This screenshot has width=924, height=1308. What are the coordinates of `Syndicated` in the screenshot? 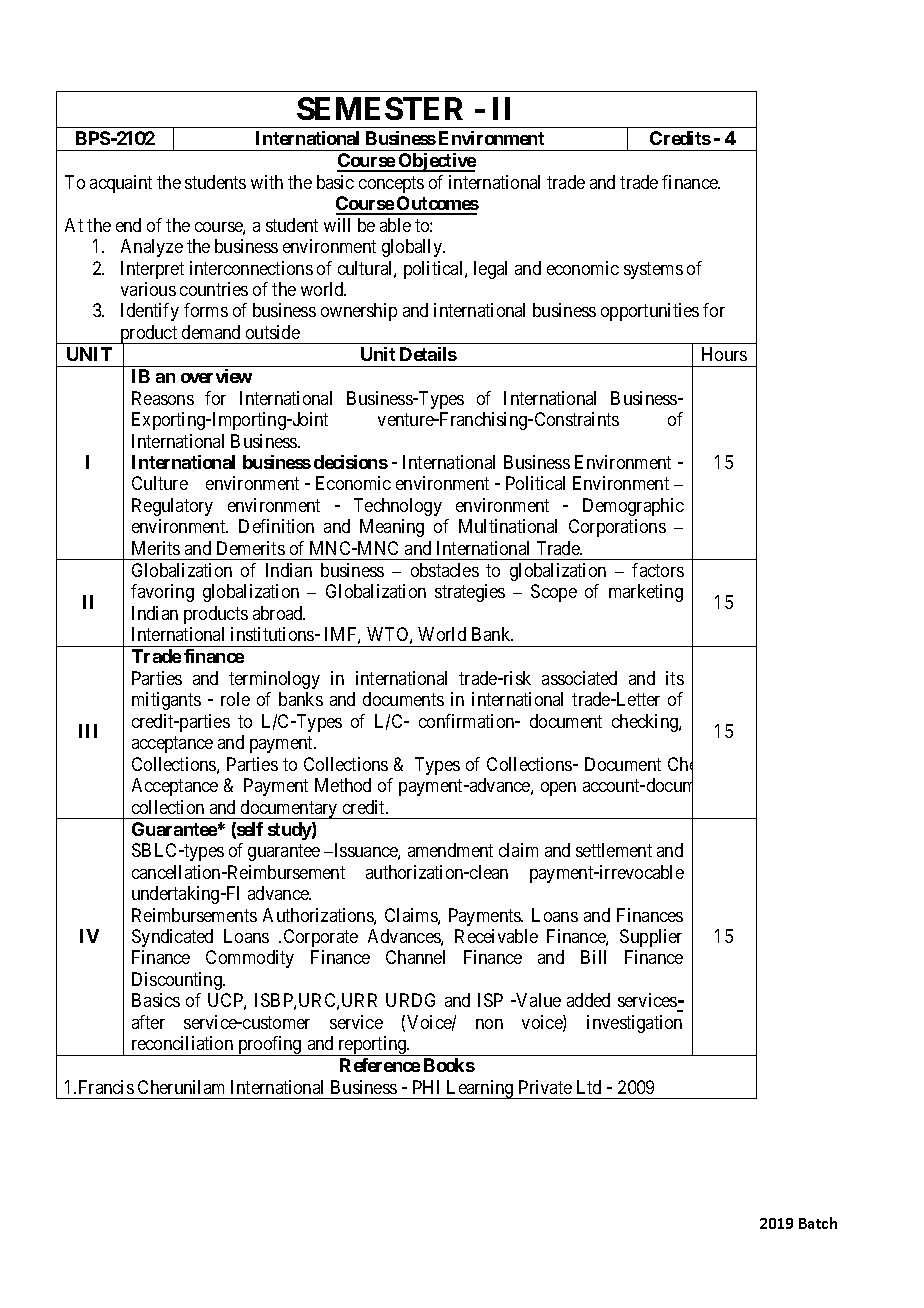 It's located at (172, 938).
